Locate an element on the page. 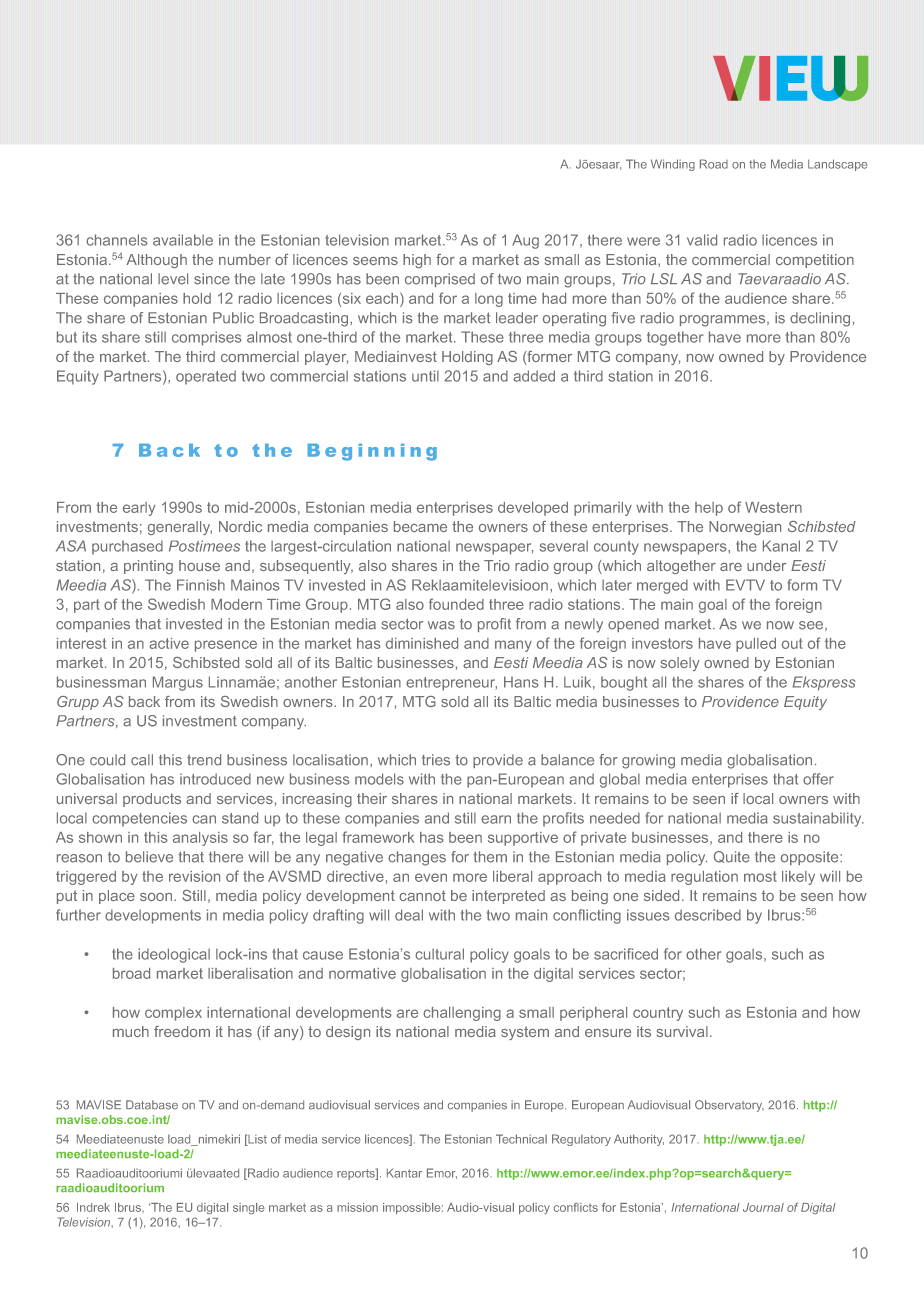  entrepreneur is located at coordinates (451, 684).
